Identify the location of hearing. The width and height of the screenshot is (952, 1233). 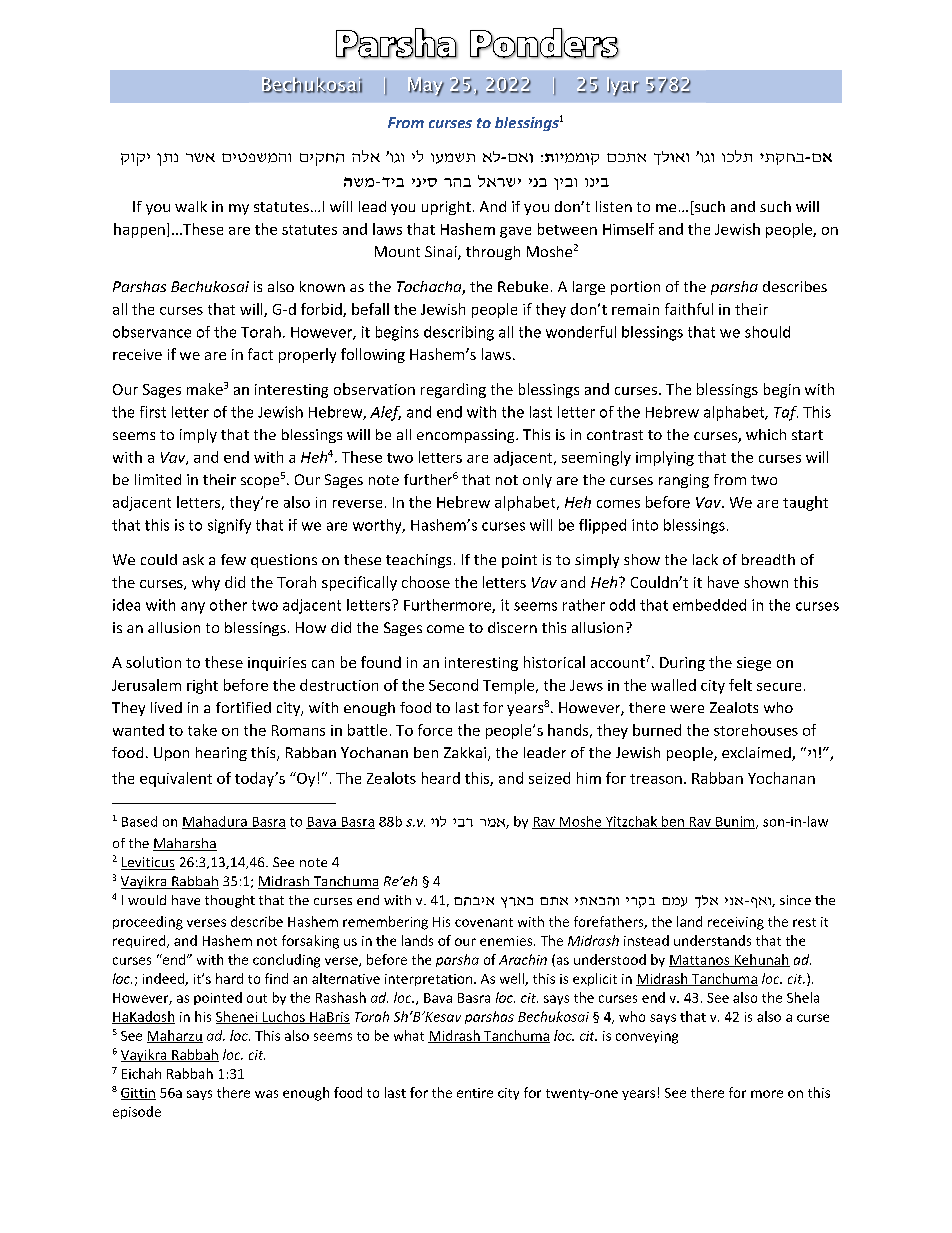
(221, 754).
